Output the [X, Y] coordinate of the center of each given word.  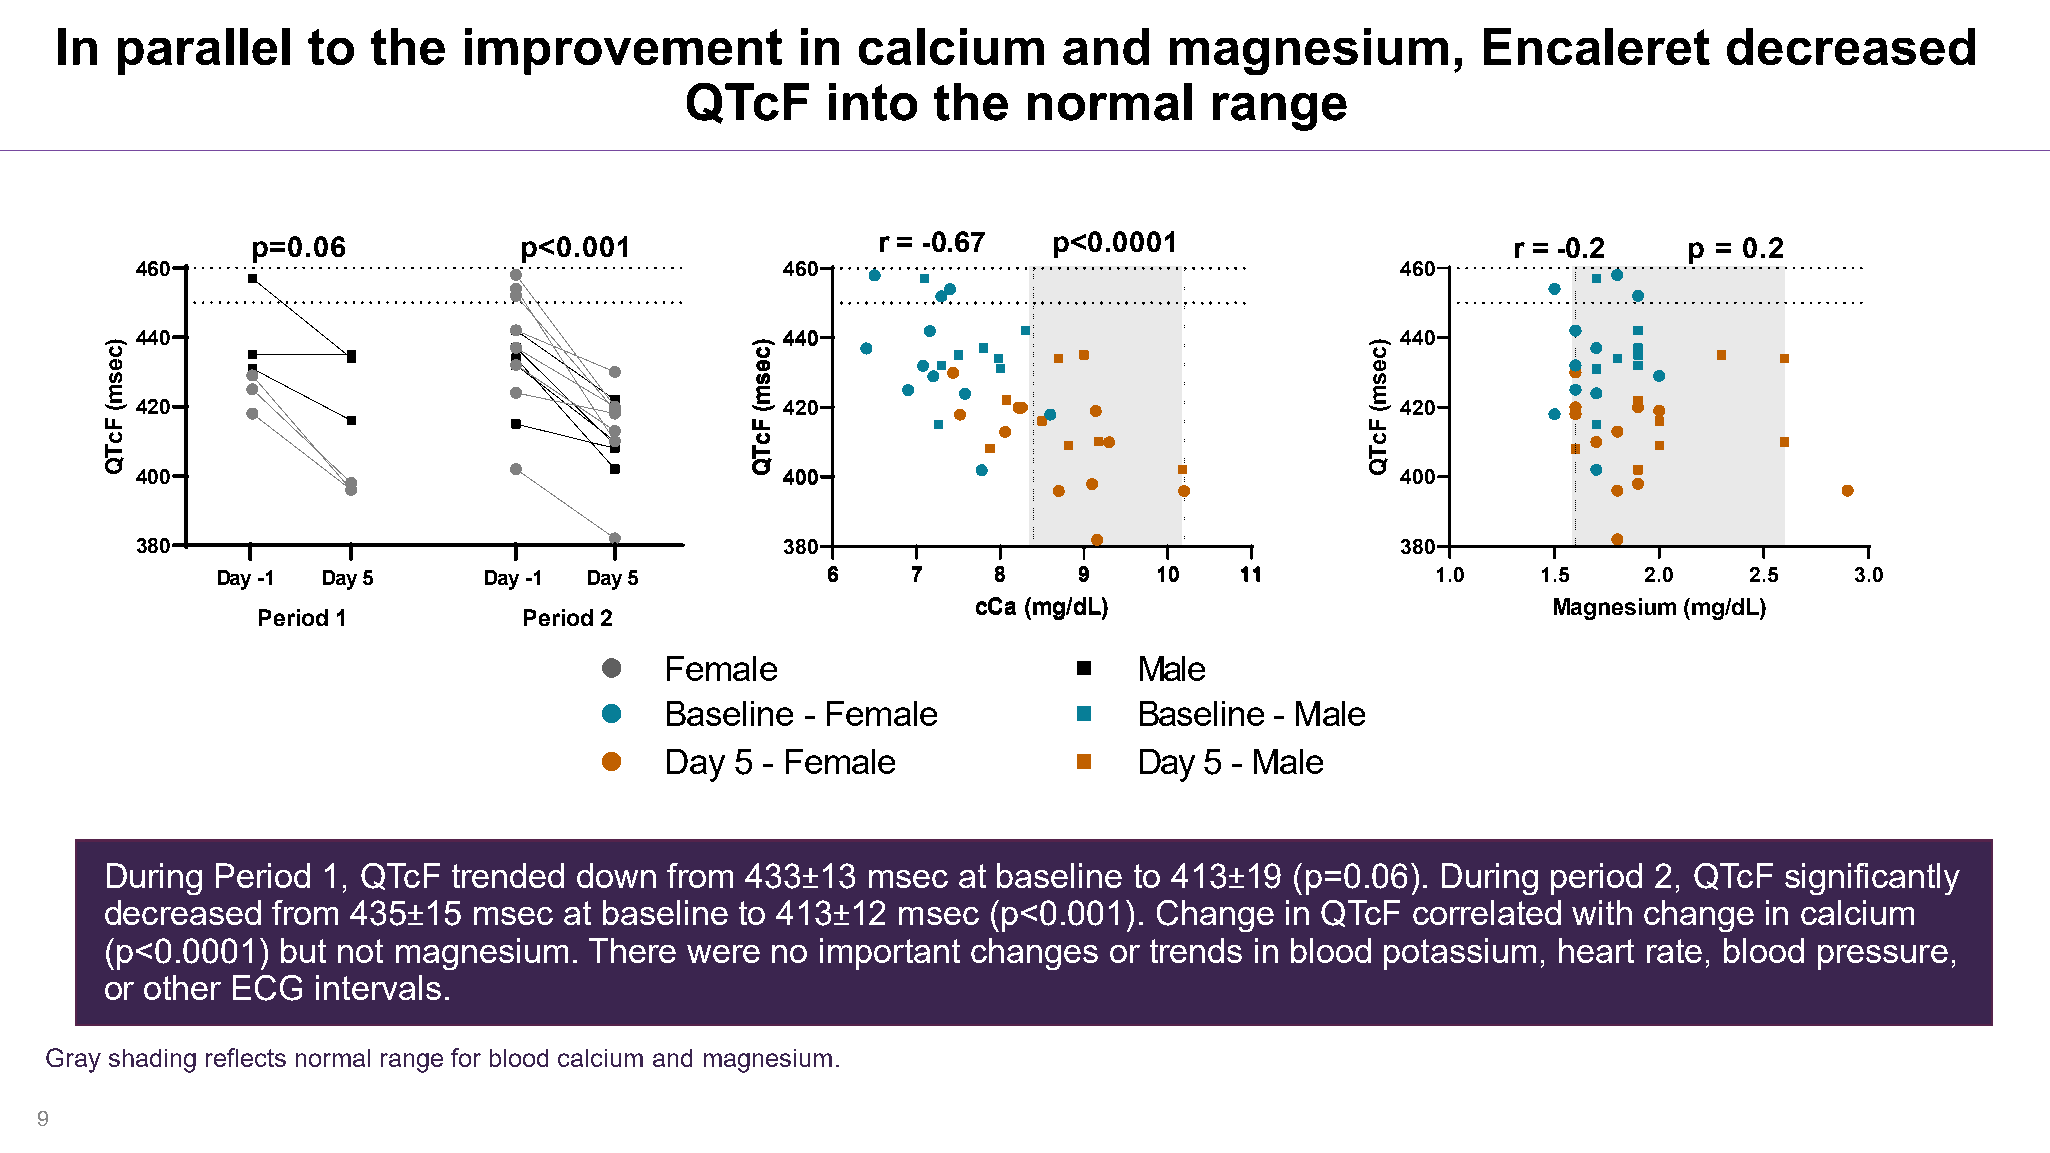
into [873, 102]
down [616, 875]
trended [508, 875]
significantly [1872, 879]
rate [1674, 951]
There [632, 950]
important [890, 954]
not [360, 951]
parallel [204, 51]
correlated [1487, 912]
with [1602, 912]
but [303, 950]
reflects [246, 1057]
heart [1596, 950]
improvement [623, 51]
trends [1196, 950]
